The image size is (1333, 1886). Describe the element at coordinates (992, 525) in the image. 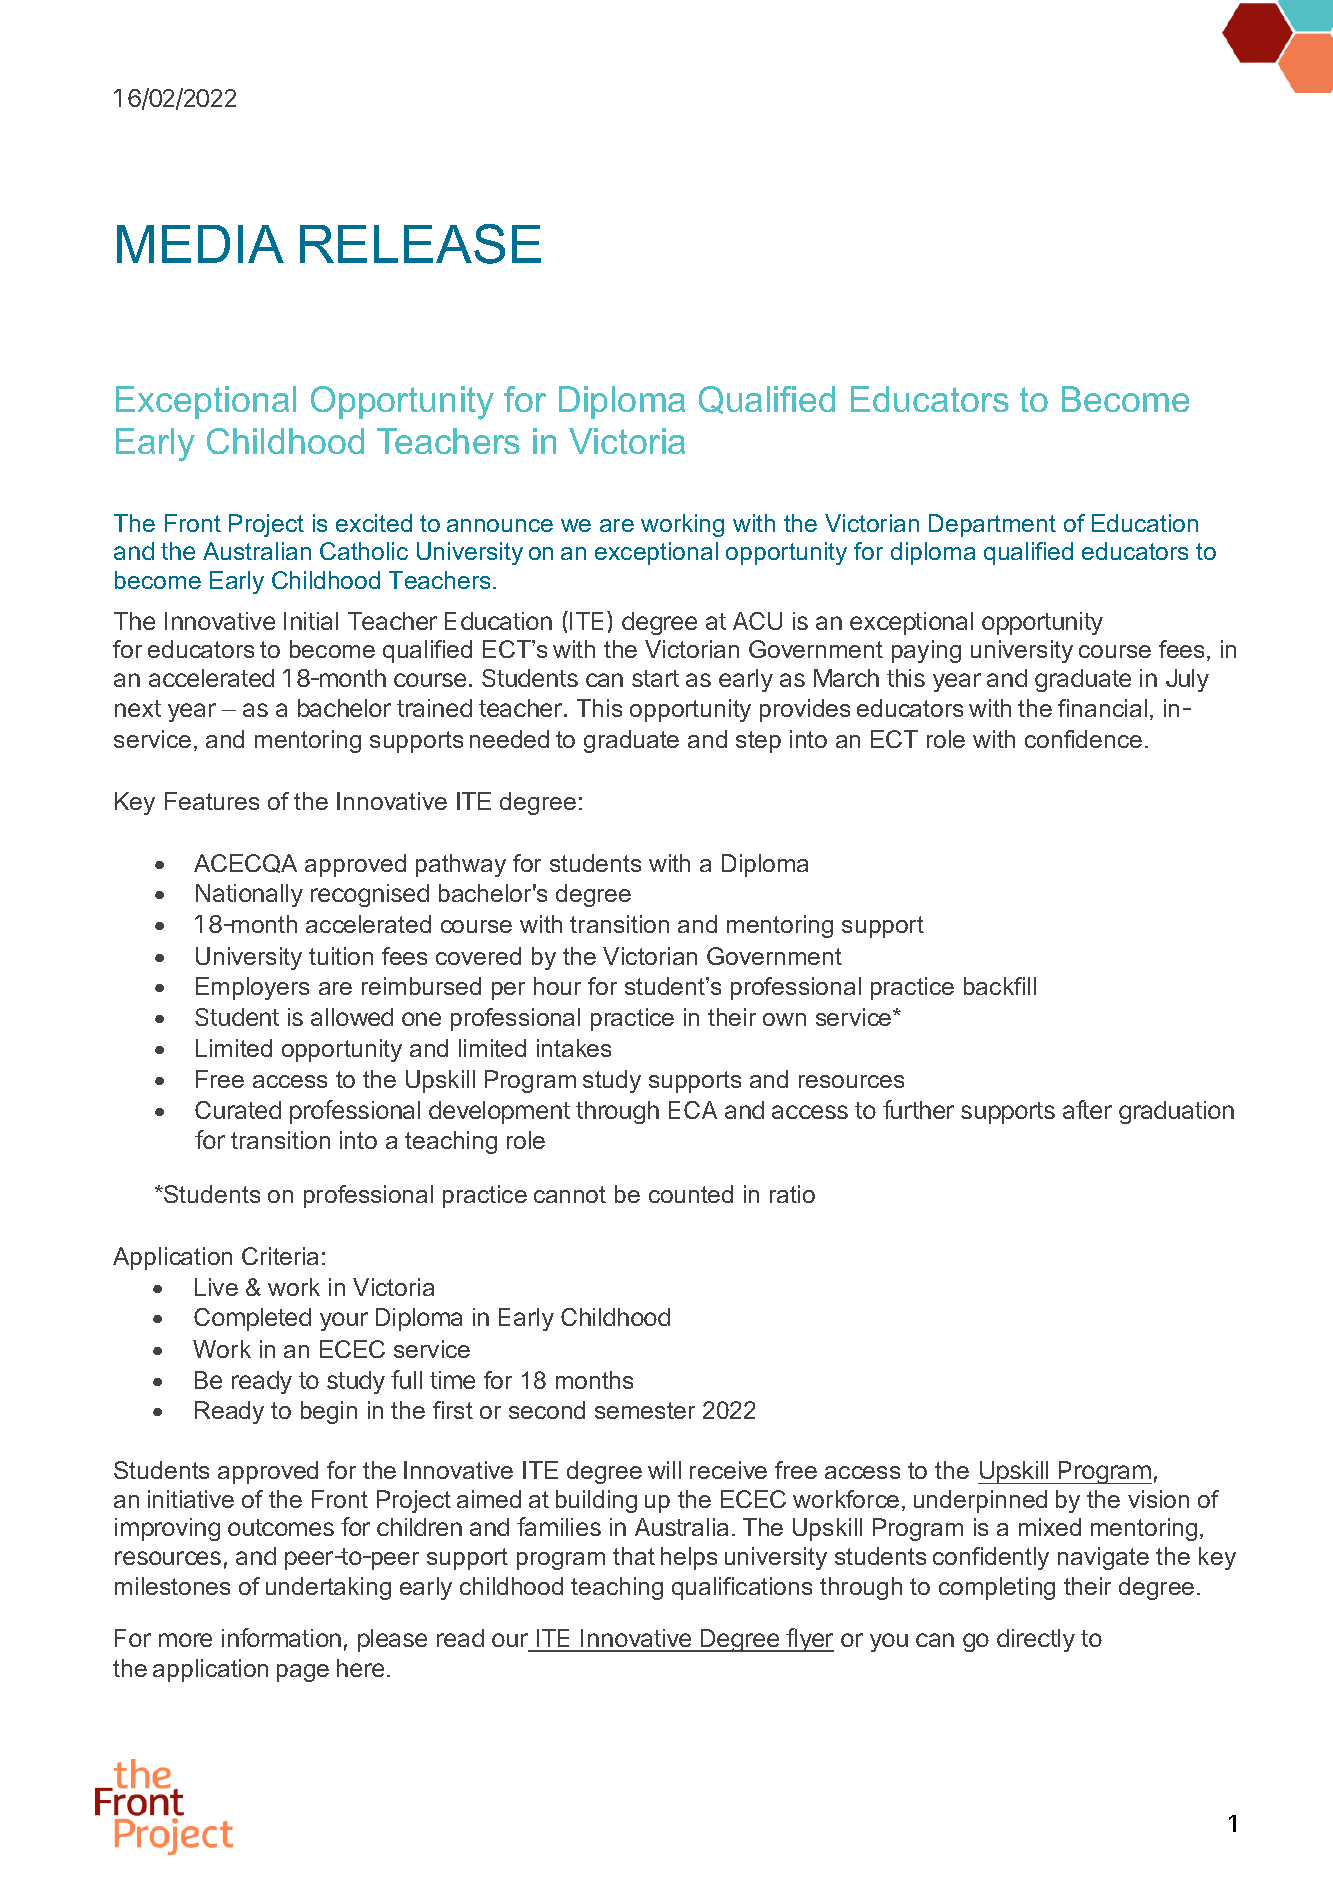

I see `Department` at that location.
